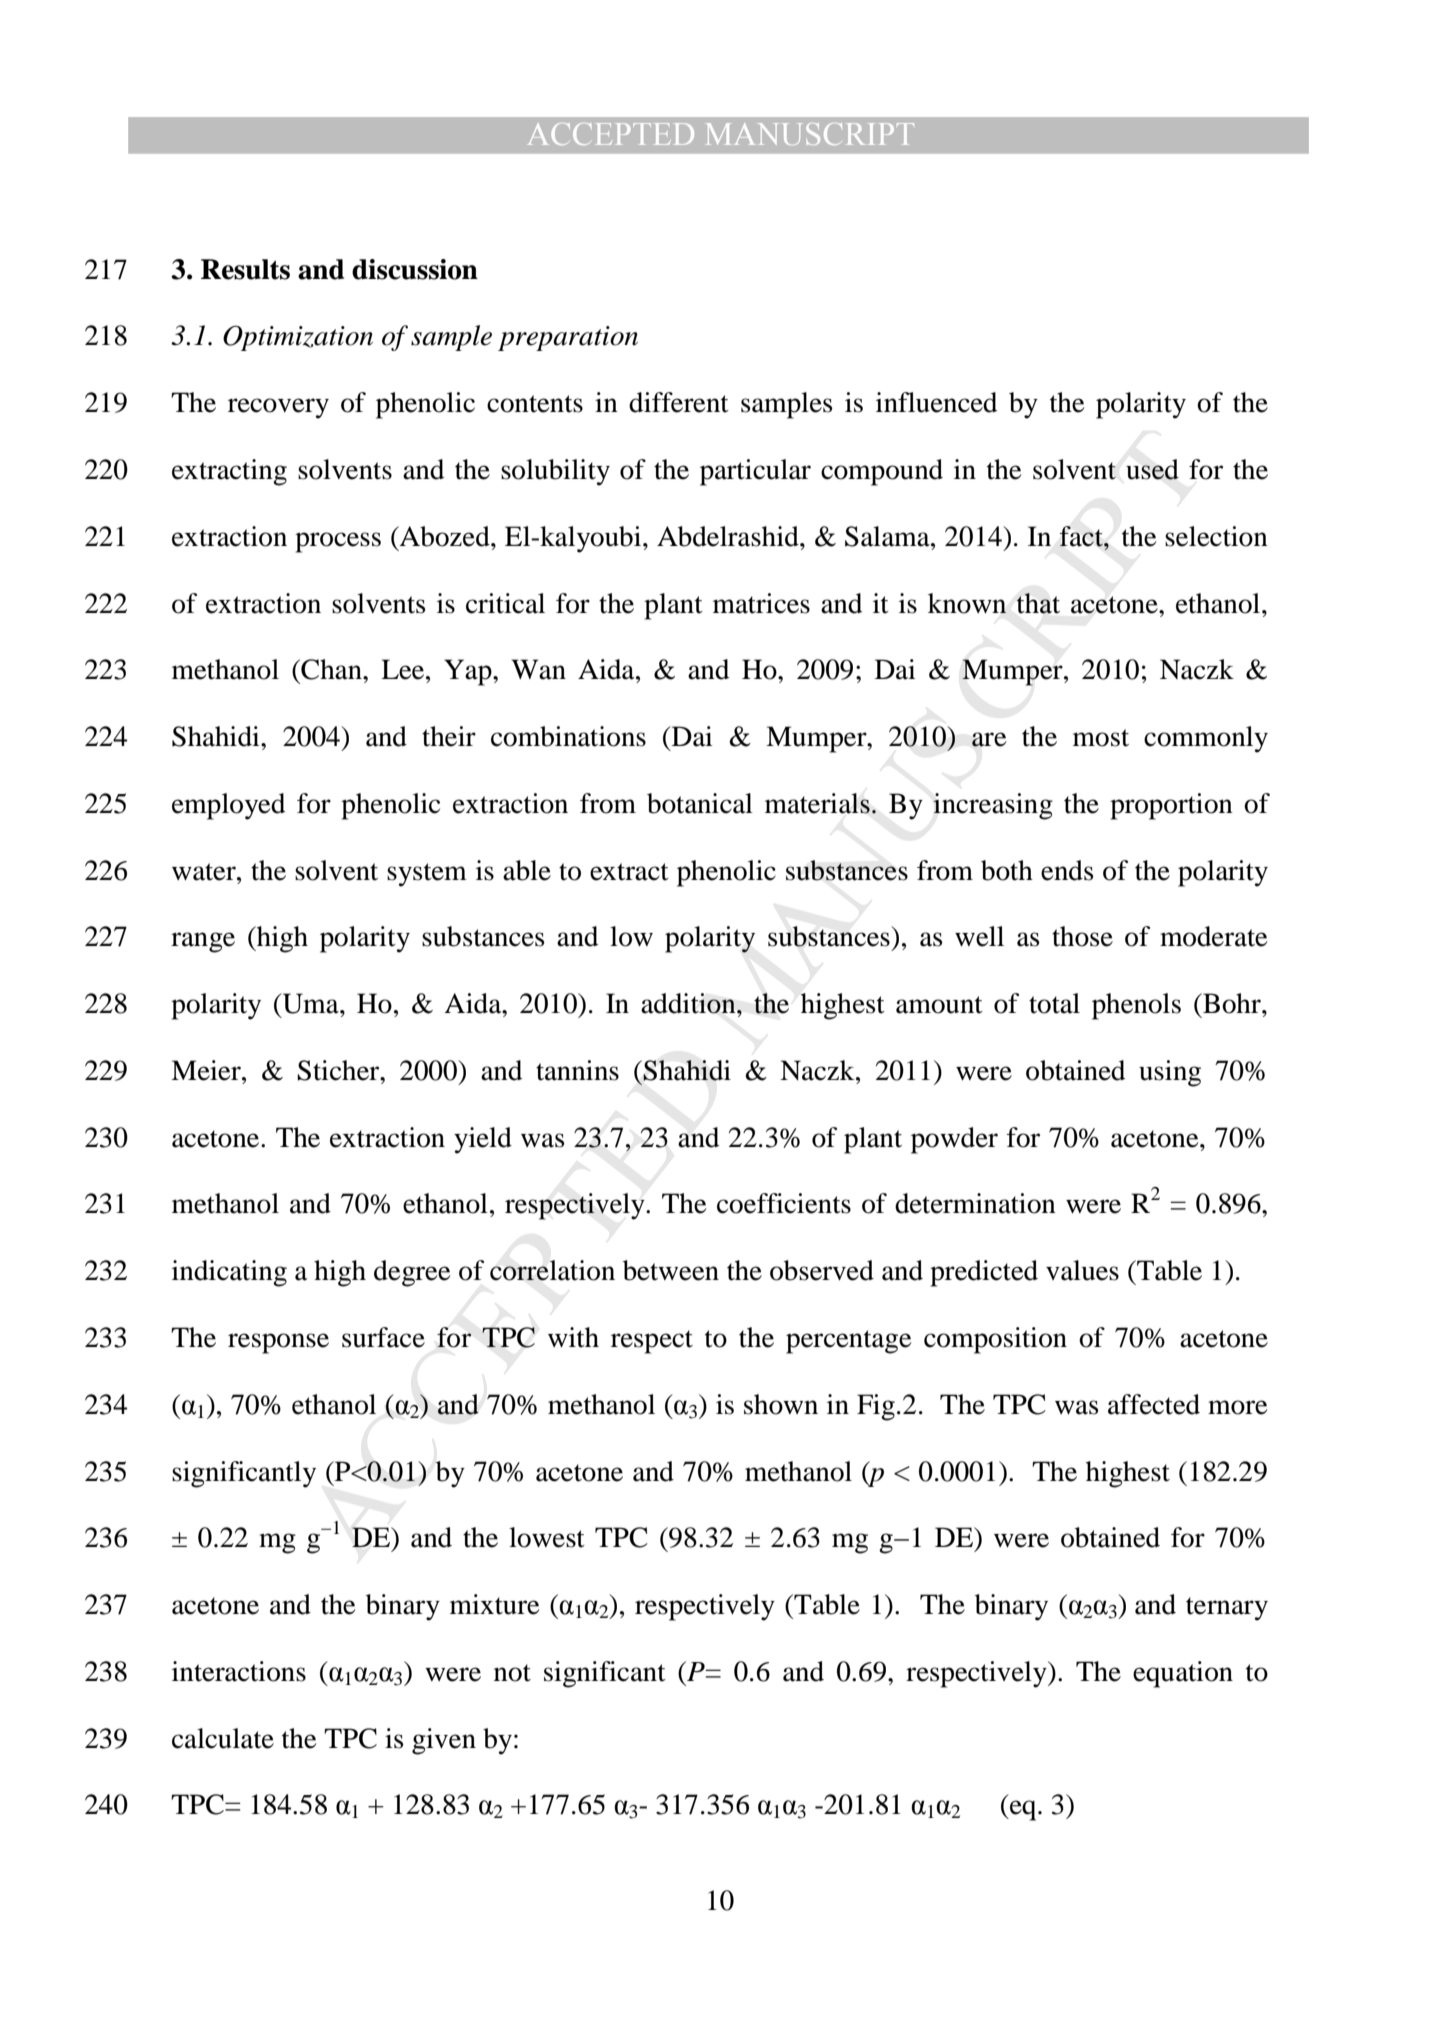  I want to click on influenced, so click(936, 402).
